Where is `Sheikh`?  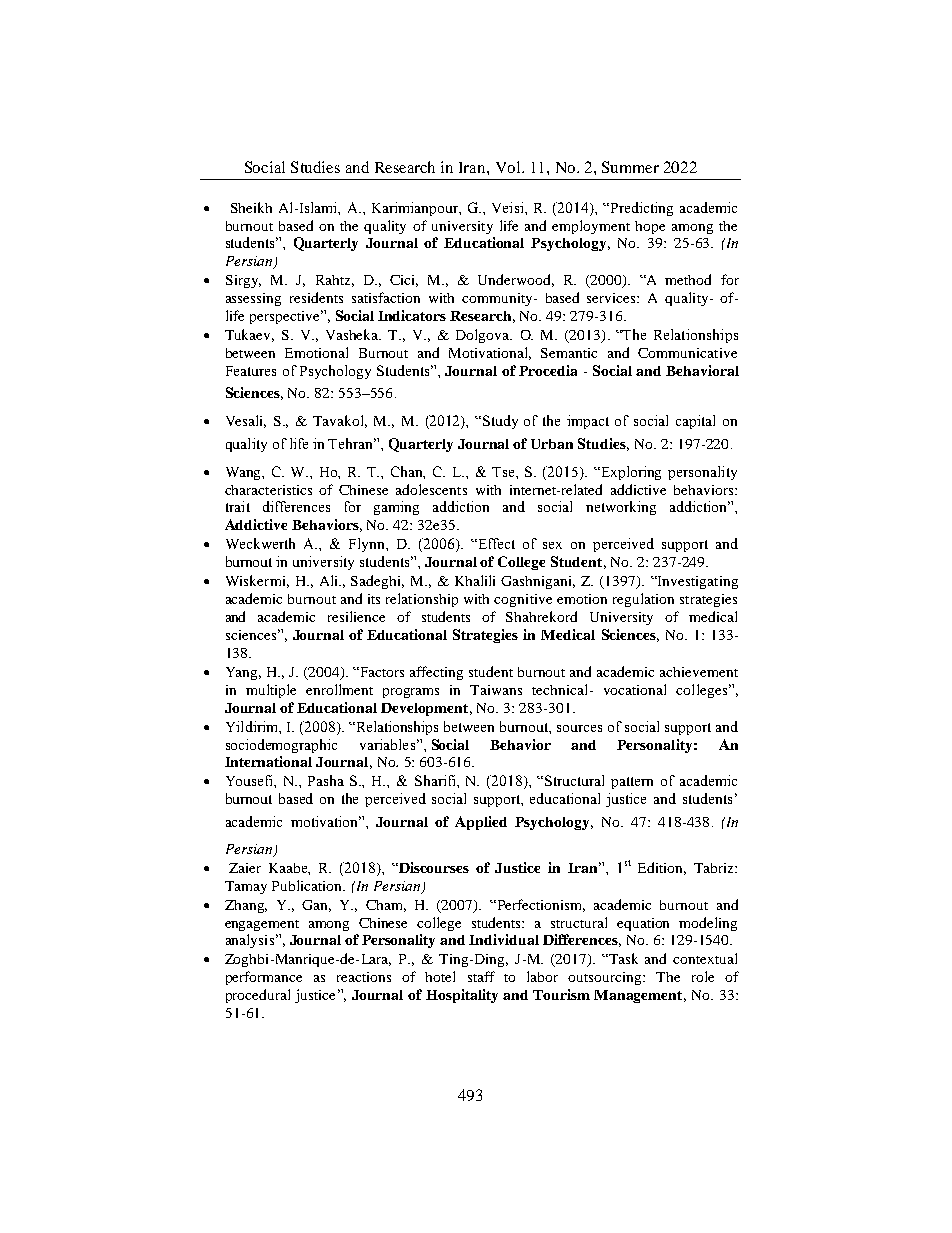
Sheikh is located at coordinates (251, 207).
